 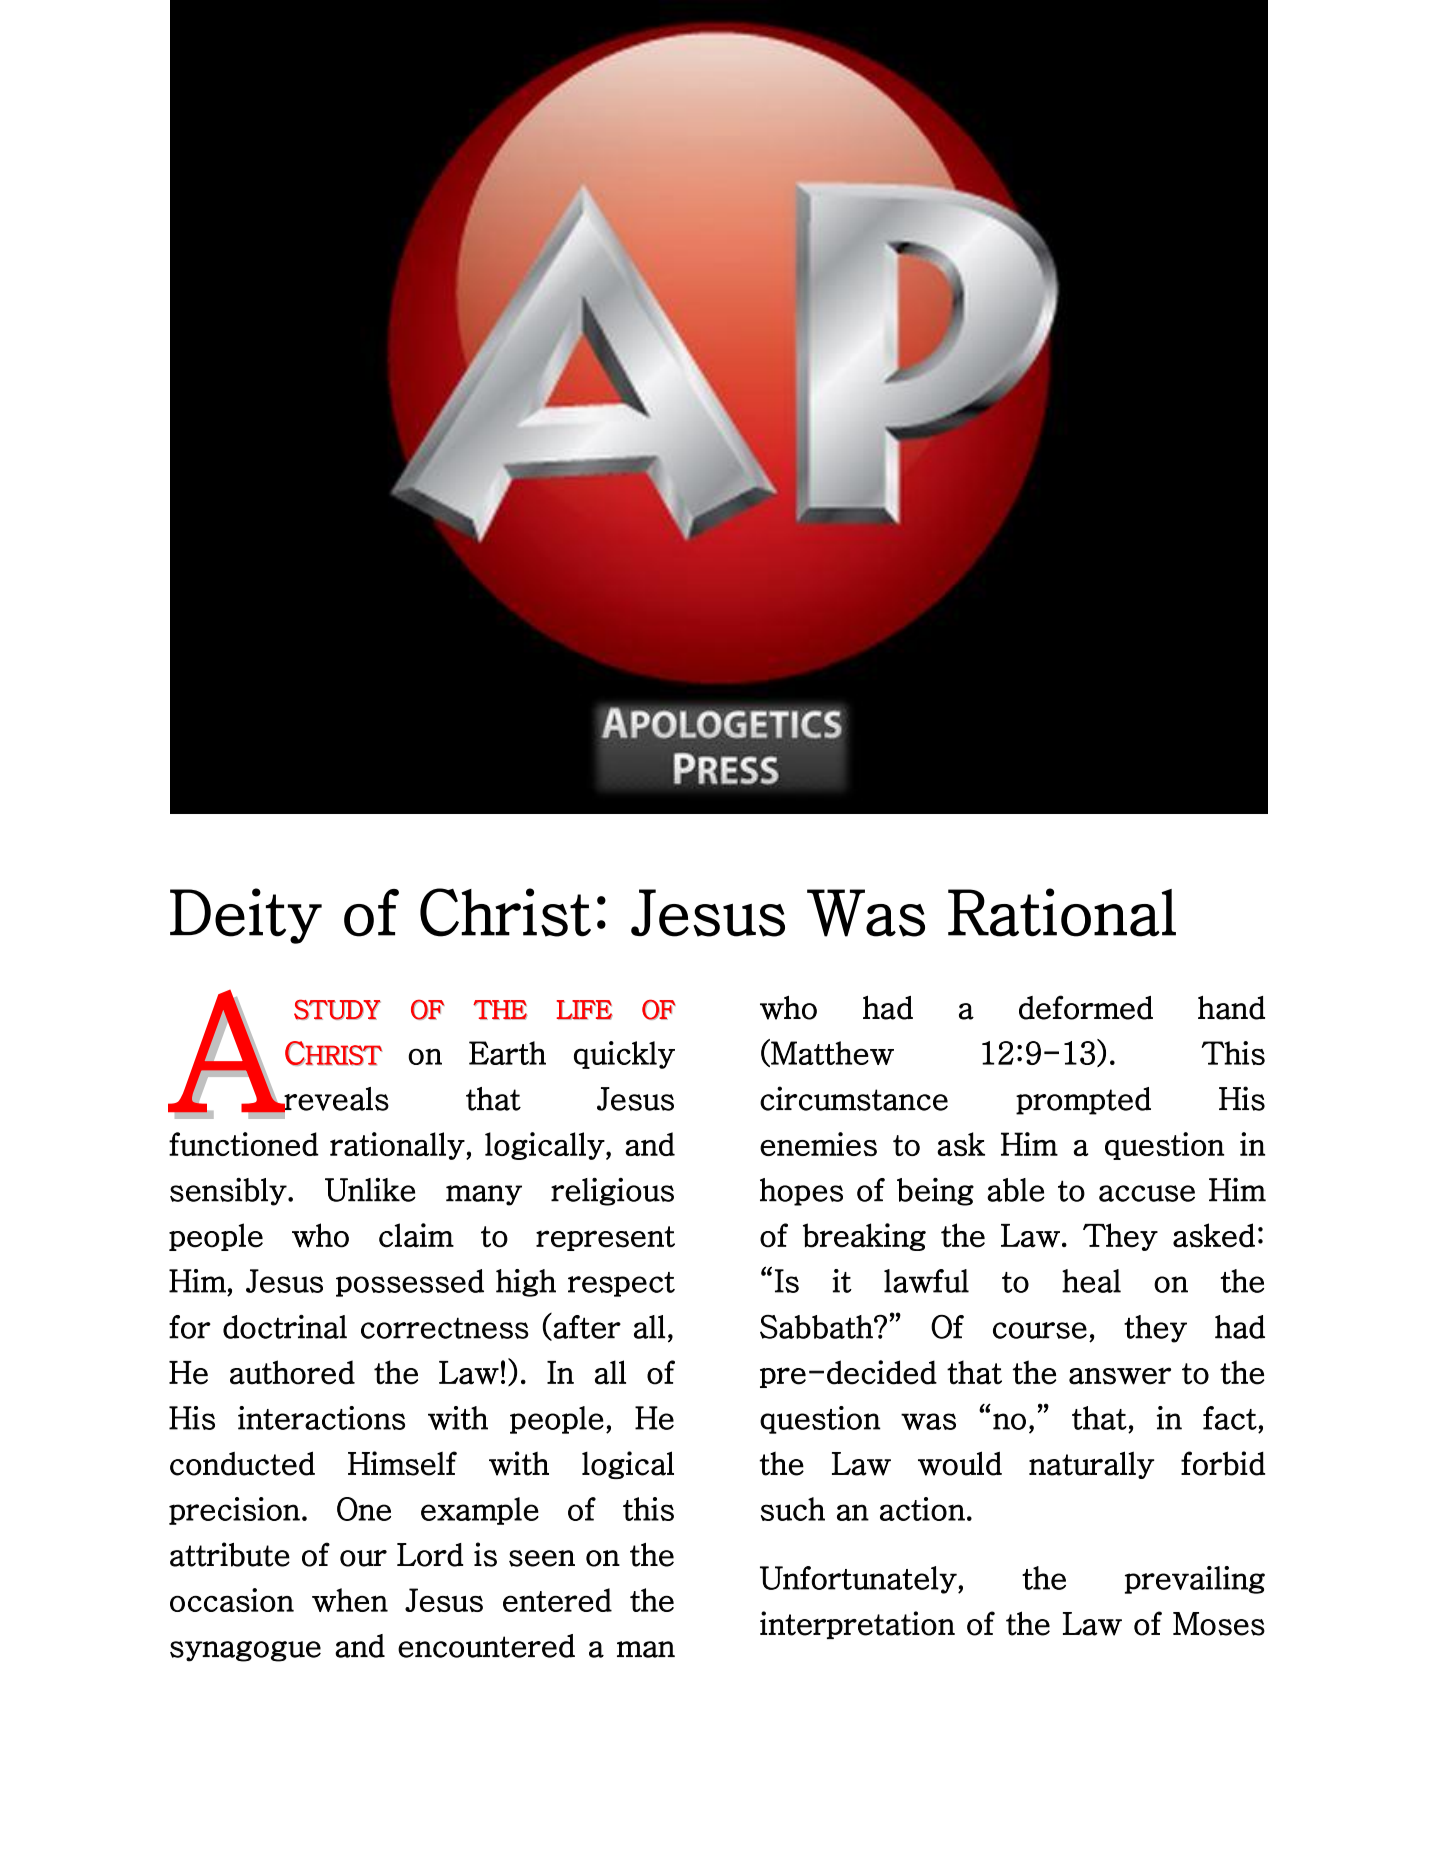 What do you see at coordinates (1091, 1465) in the page?
I see `naturally` at bounding box center [1091, 1465].
